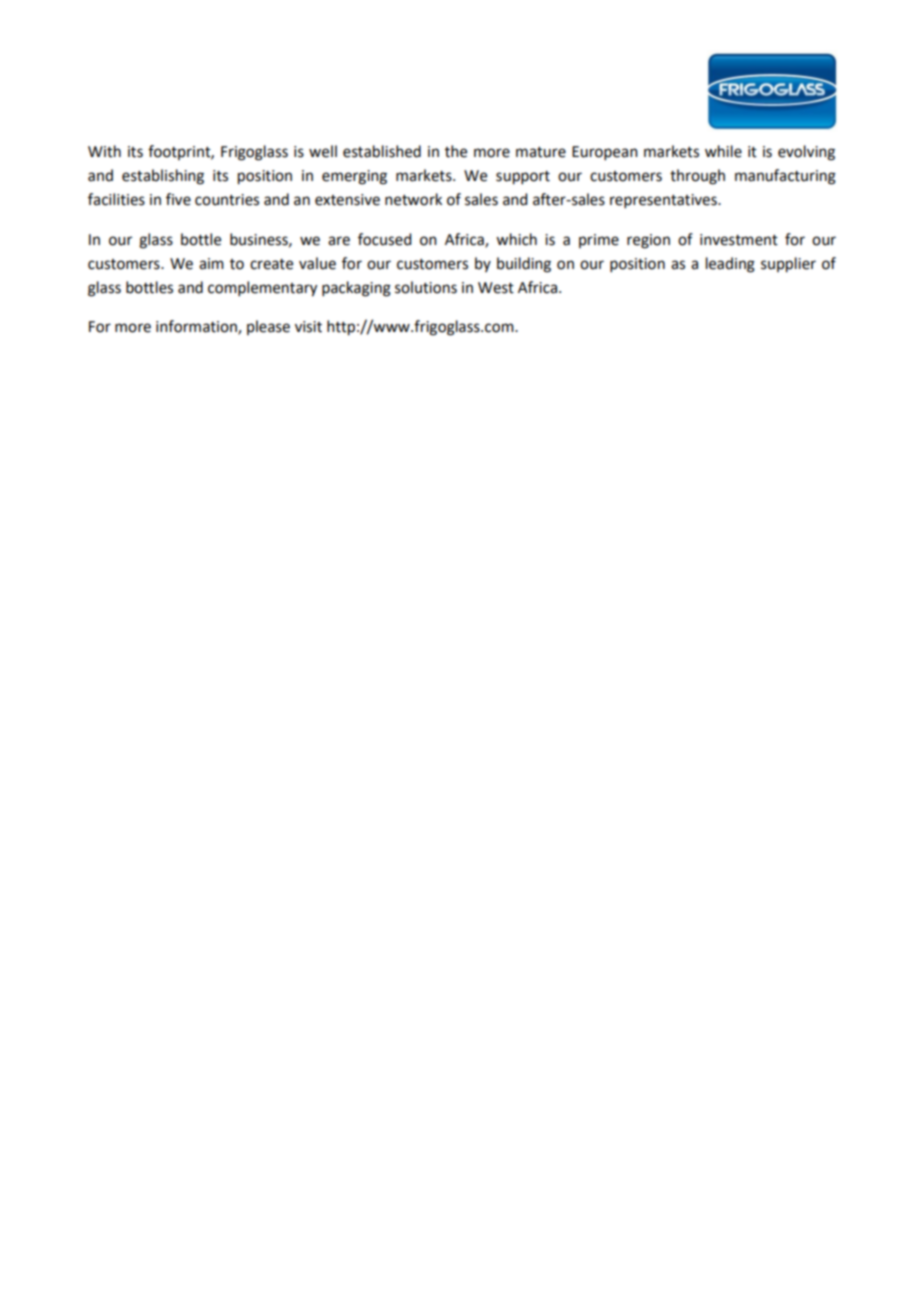 This image has height=1308, width=924. Describe the element at coordinates (104, 151) in the image. I see `With` at that location.
